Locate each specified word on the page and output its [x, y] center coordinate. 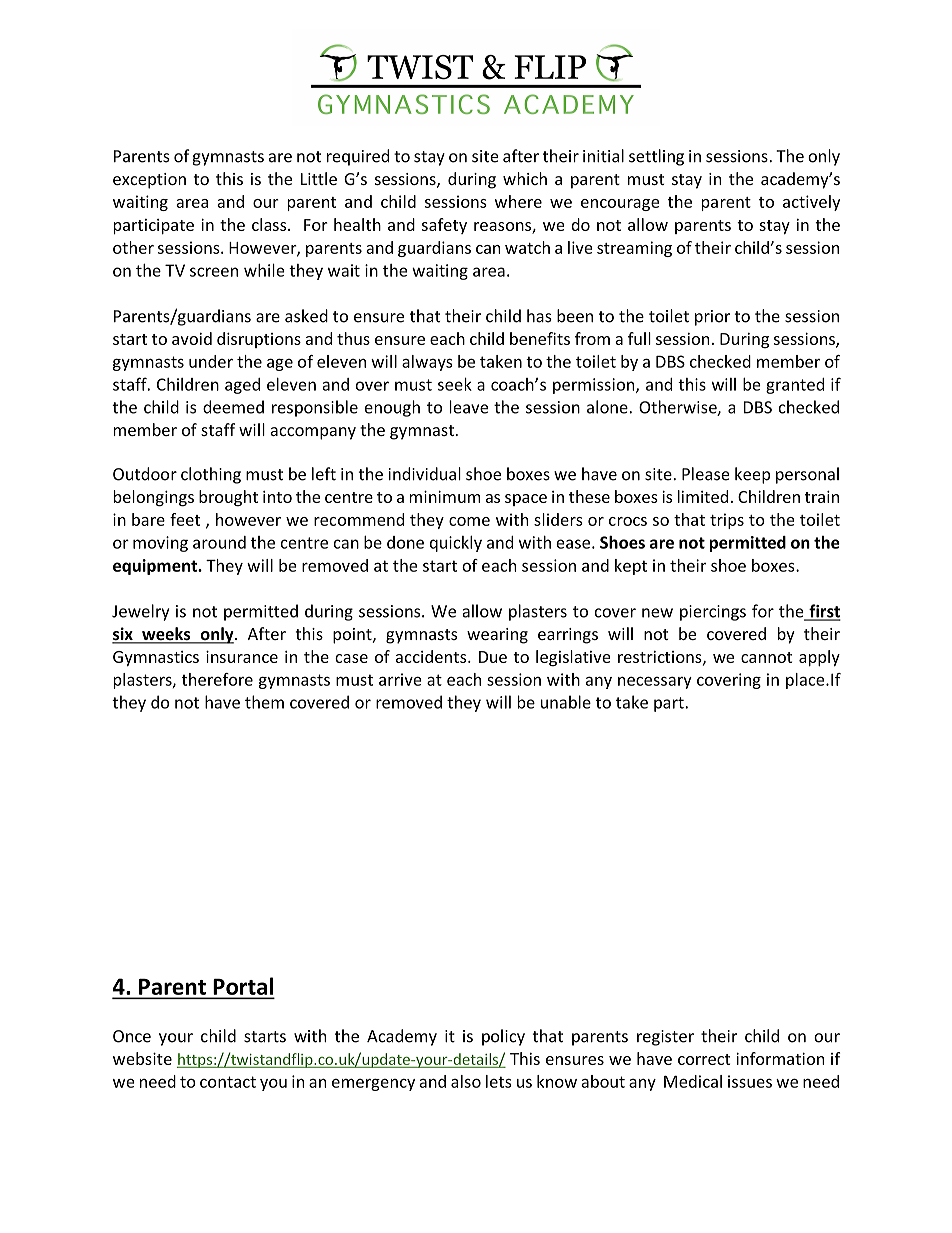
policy [503, 1037]
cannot [766, 657]
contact [228, 1082]
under [211, 361]
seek [455, 384]
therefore [217, 679]
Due [493, 657]
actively [811, 203]
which [525, 178]
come [469, 521]
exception [149, 181]
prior [712, 318]
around [219, 542]
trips [727, 521]
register [665, 1038]
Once [132, 1036]
